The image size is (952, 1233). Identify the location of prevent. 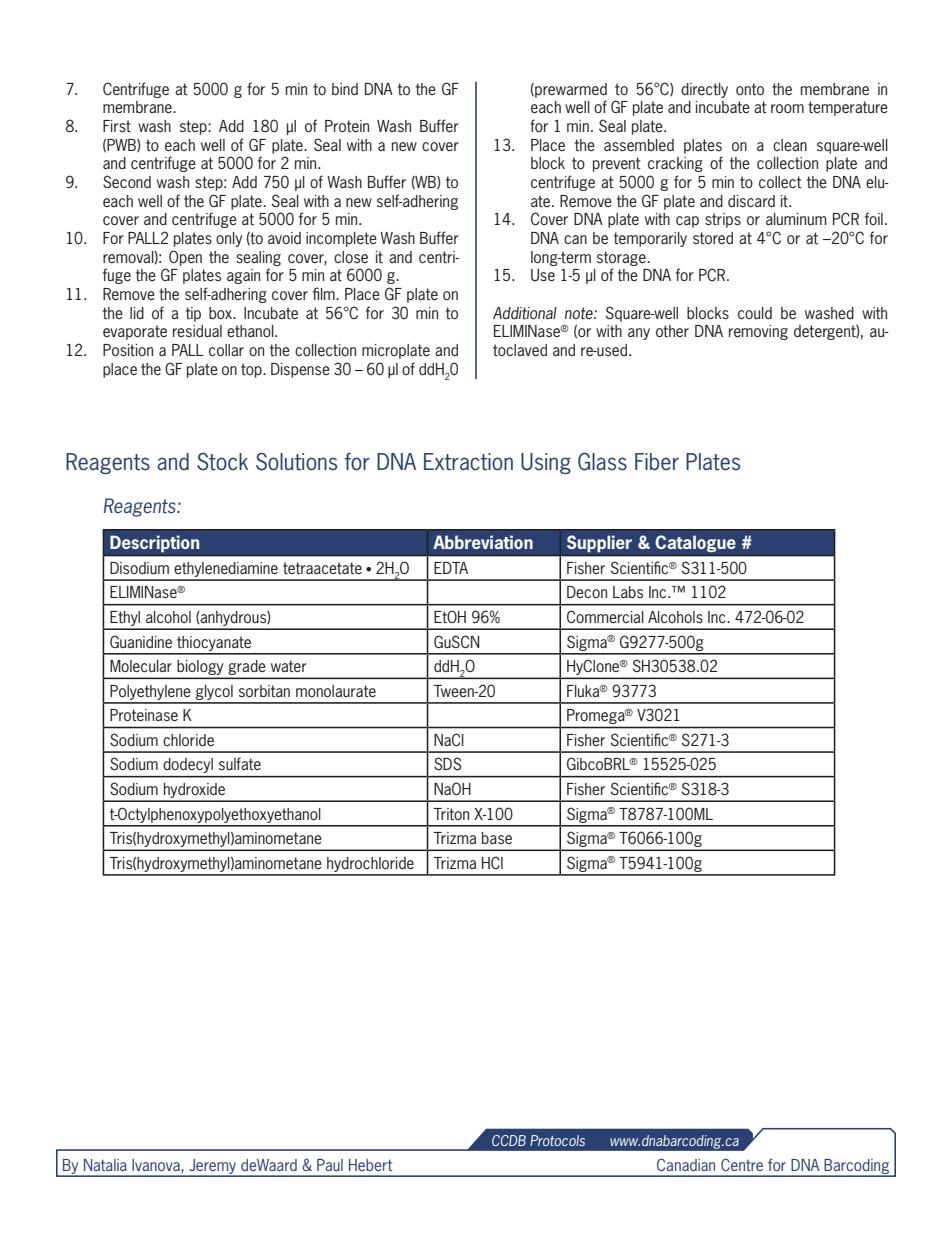
(617, 164).
